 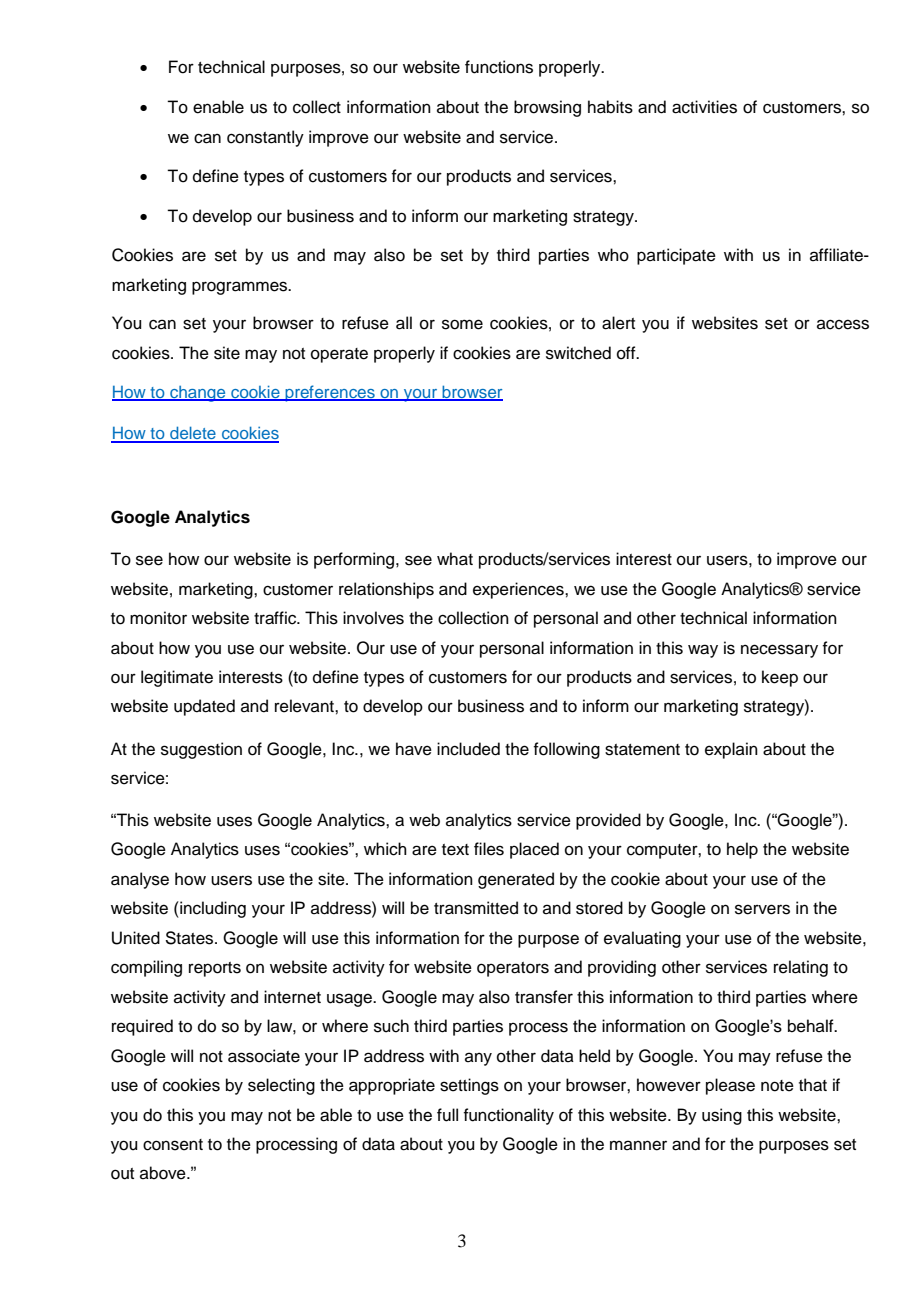 I want to click on including, so click(x=212, y=909).
